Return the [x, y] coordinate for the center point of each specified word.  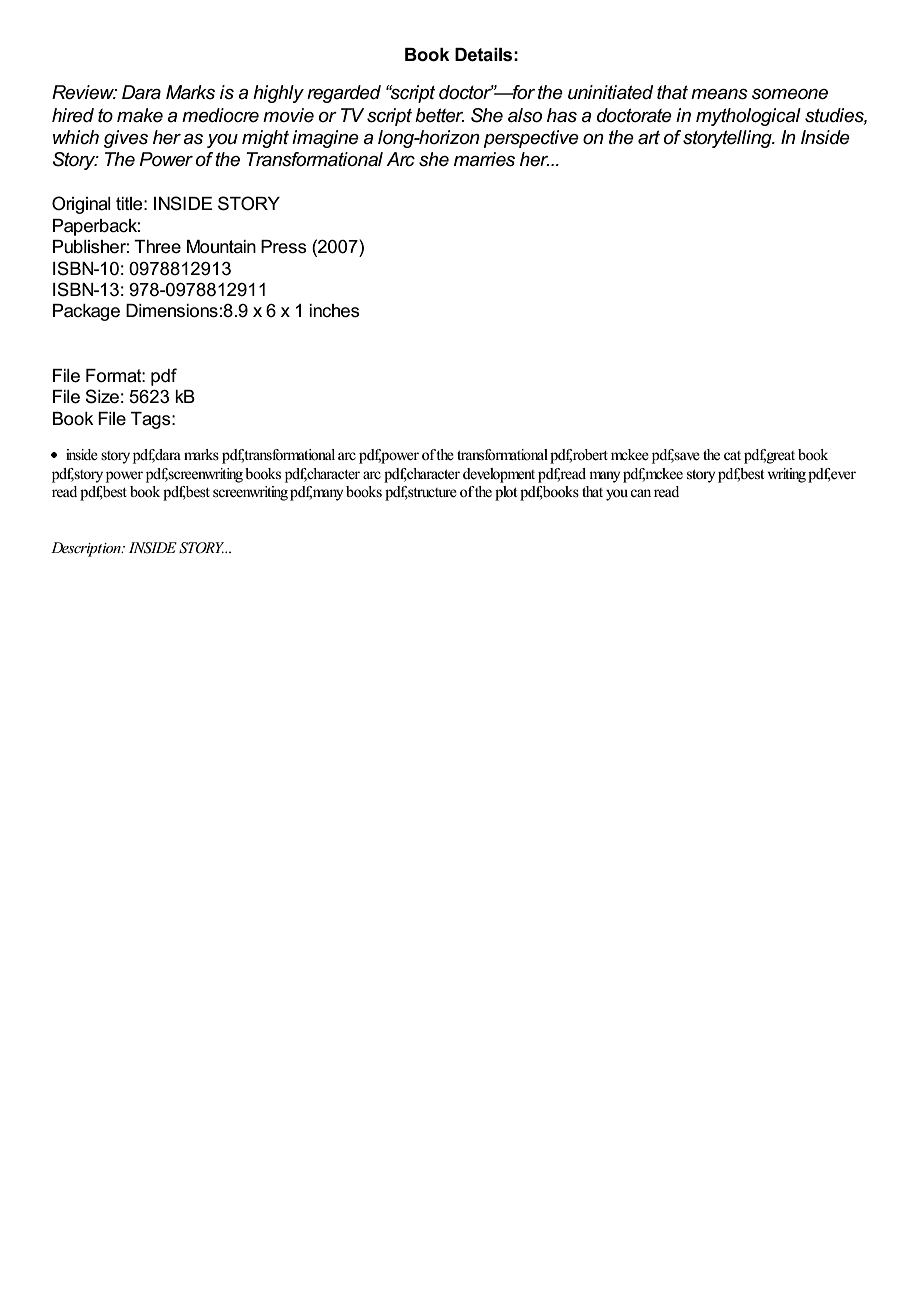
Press [284, 247]
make [140, 115]
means [719, 94]
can [640, 493]
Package [86, 312]
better [439, 115]
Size [102, 396]
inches [334, 311]
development [499, 475]
